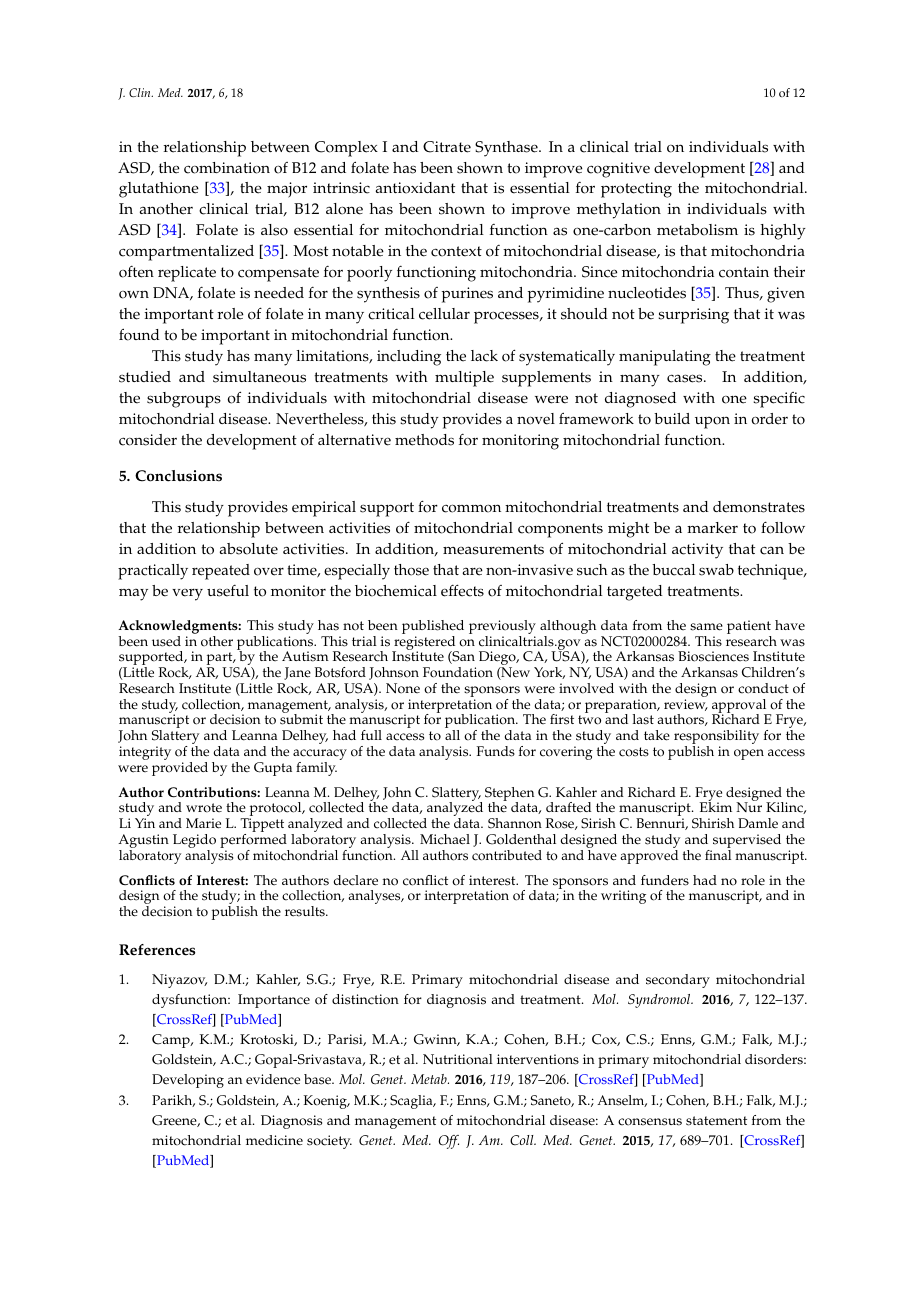 The width and height of the screenshot is (924, 1308). I want to click on subgroups, so click(184, 400).
